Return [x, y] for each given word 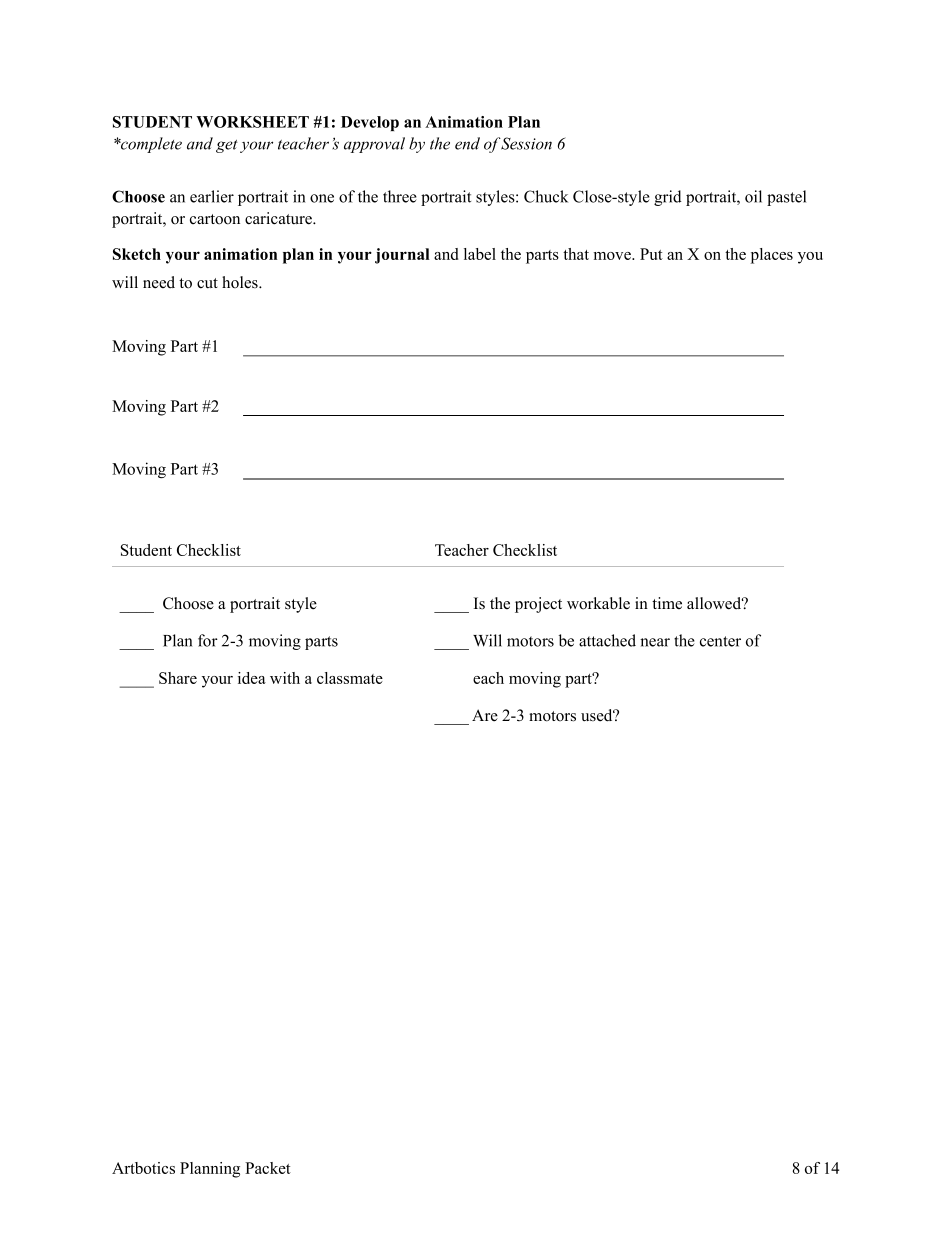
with [285, 678]
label [480, 254]
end [467, 143]
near [655, 642]
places [772, 256]
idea [252, 678]
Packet [268, 1168]
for [208, 640]
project [538, 605]
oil [753, 196]
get [227, 146]
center [720, 641]
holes [241, 282]
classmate [350, 678]
